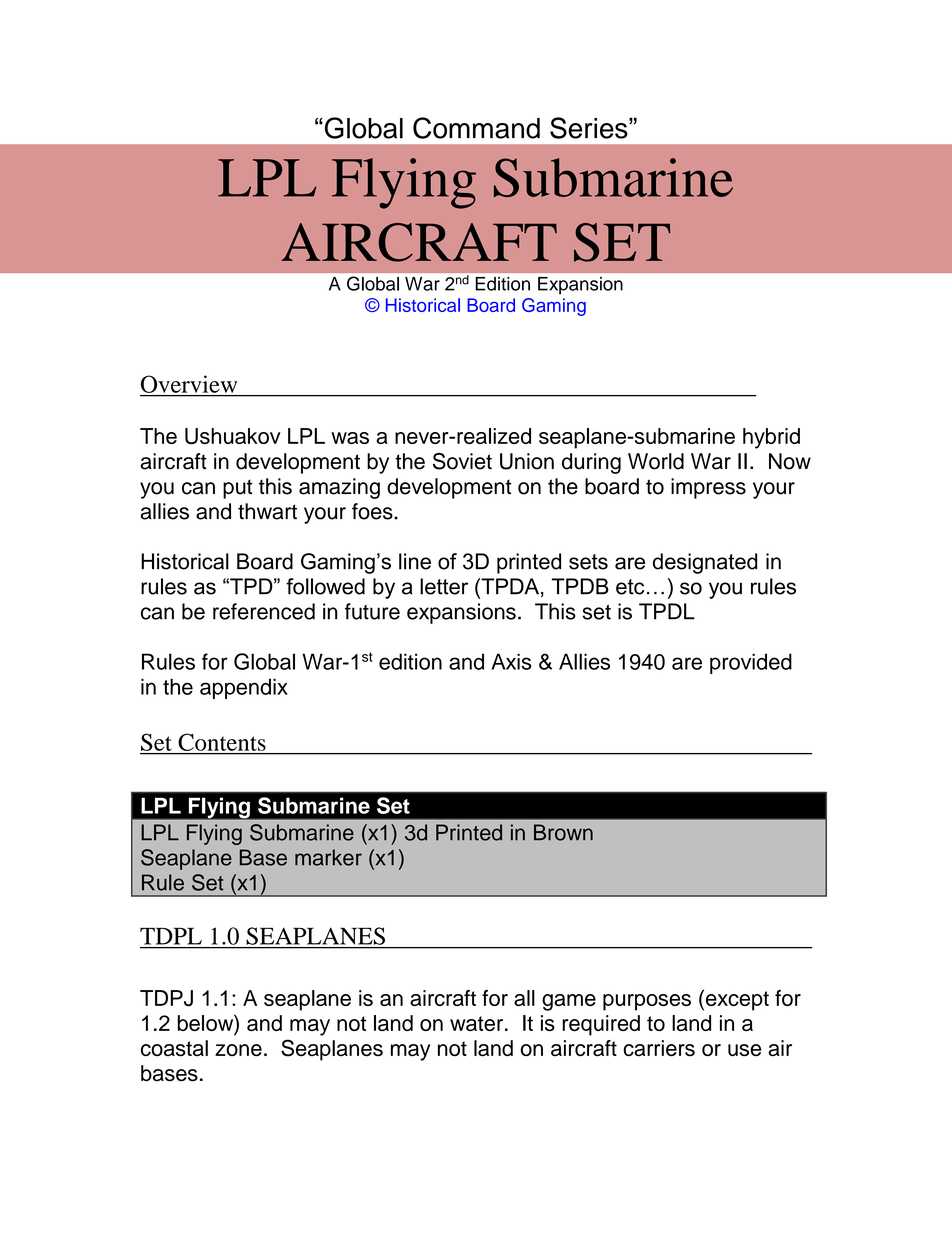 This document has width=952, height=1233. Describe the element at coordinates (478, 1023) in the document. I see `water` at that location.
